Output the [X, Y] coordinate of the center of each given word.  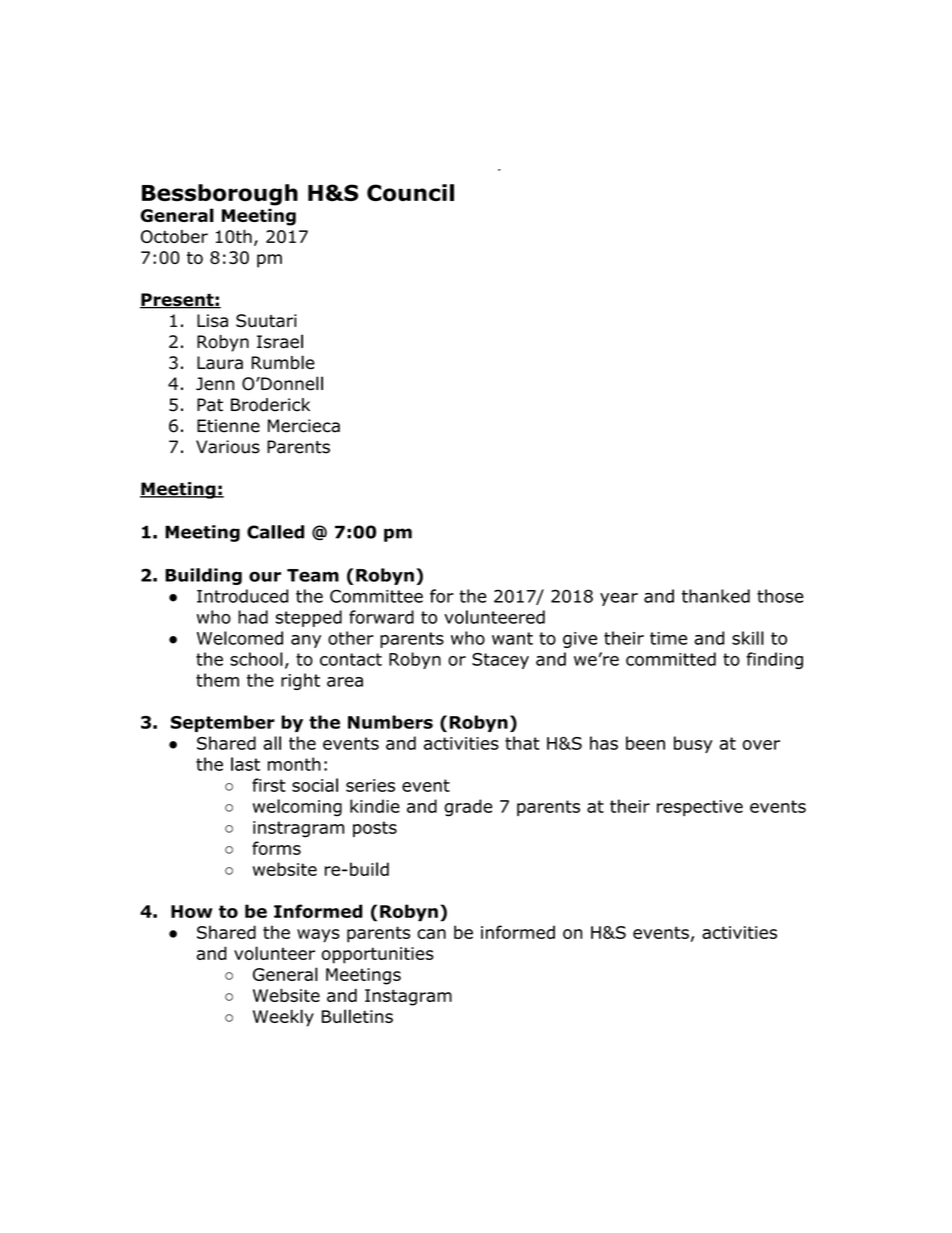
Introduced [242, 596]
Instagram [408, 997]
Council [410, 193]
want [512, 638]
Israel [280, 341]
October [174, 236]
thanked [716, 596]
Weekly [283, 1018]
